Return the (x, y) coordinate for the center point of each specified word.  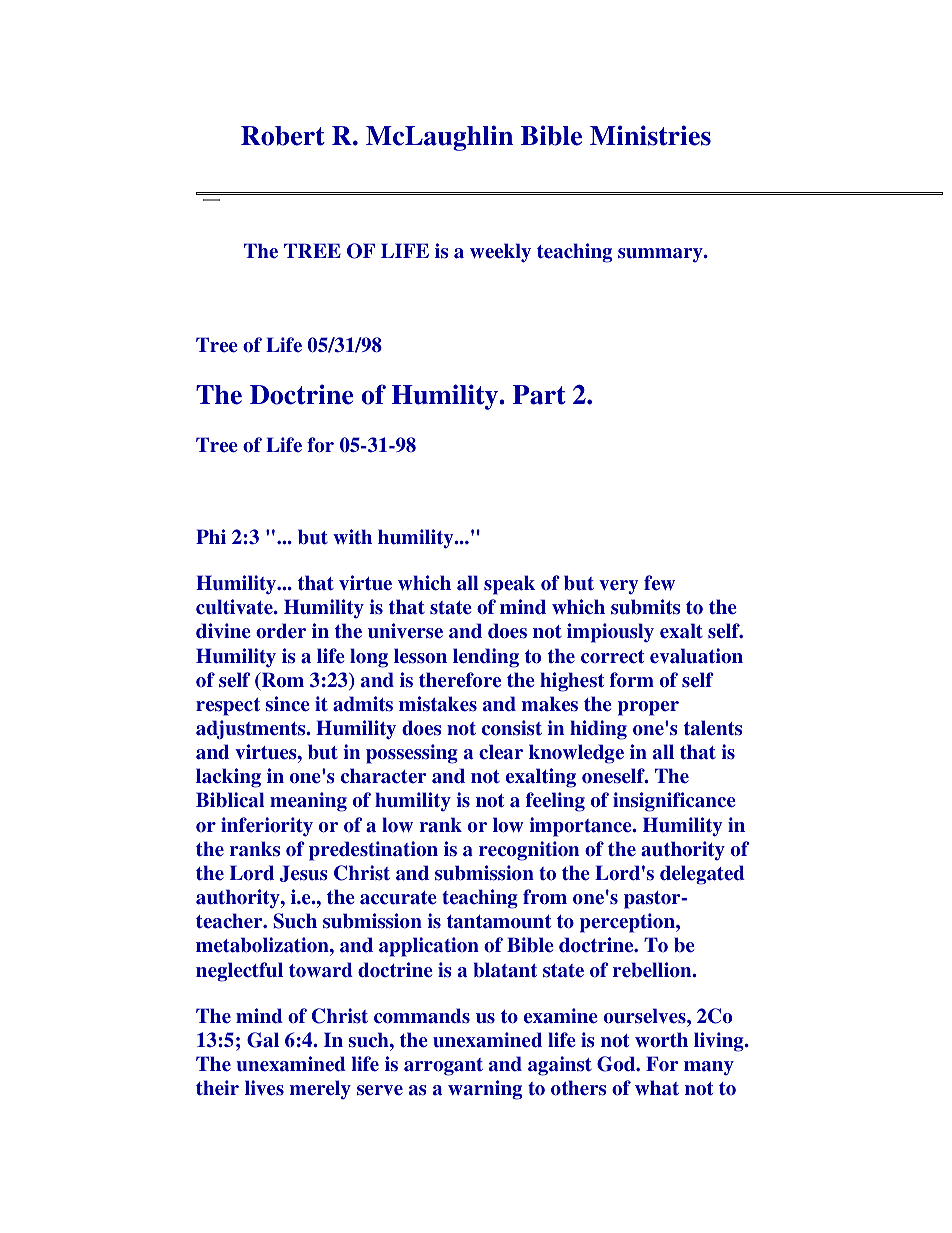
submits (645, 607)
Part (539, 395)
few (659, 583)
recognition (529, 851)
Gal (263, 1040)
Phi (211, 536)
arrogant (443, 1067)
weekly (500, 253)
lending (486, 658)
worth (661, 1039)
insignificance (674, 802)
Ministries (650, 135)
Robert (283, 136)
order (281, 631)
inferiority (267, 827)
